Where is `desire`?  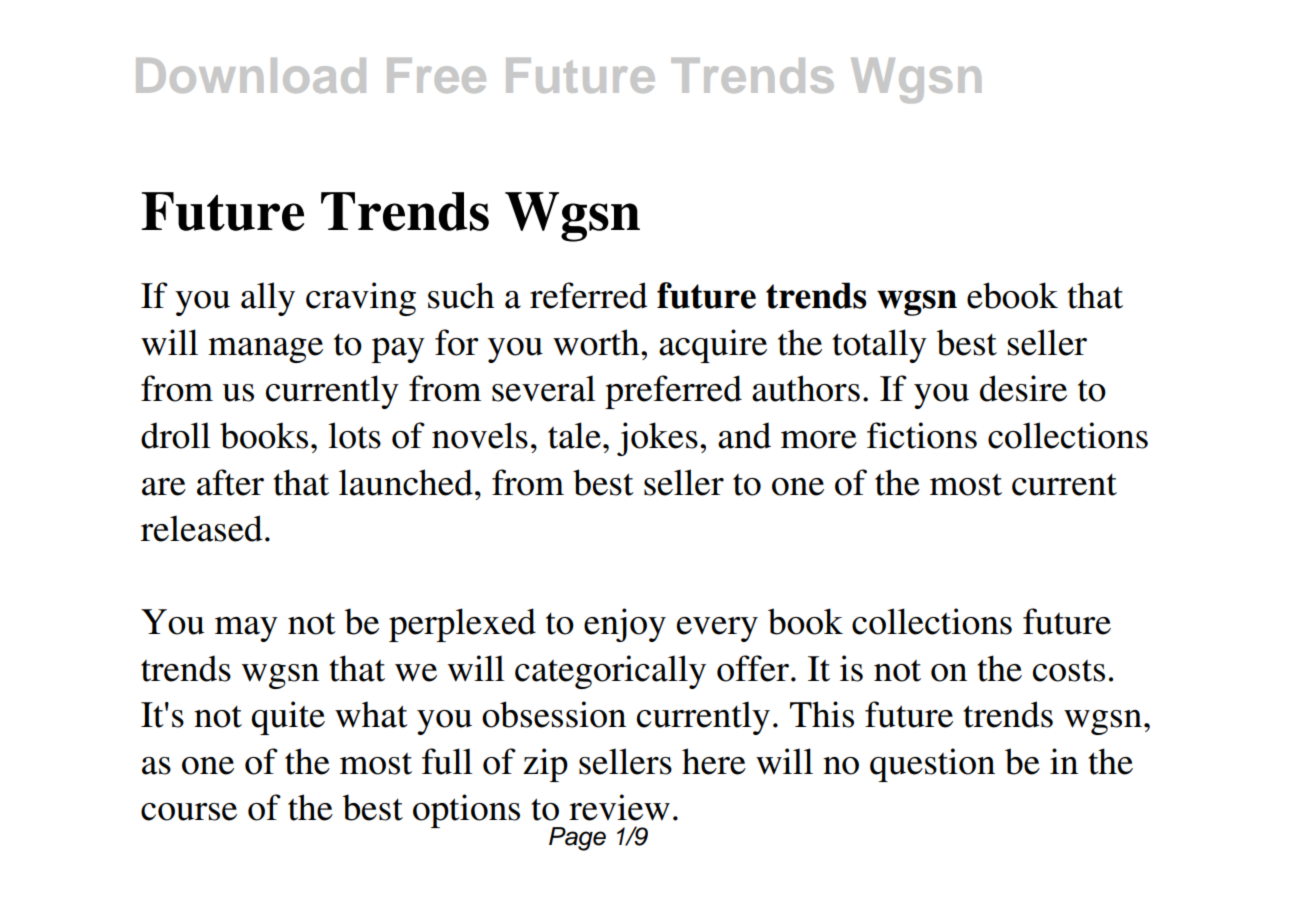 desire is located at coordinates (1023, 388).
